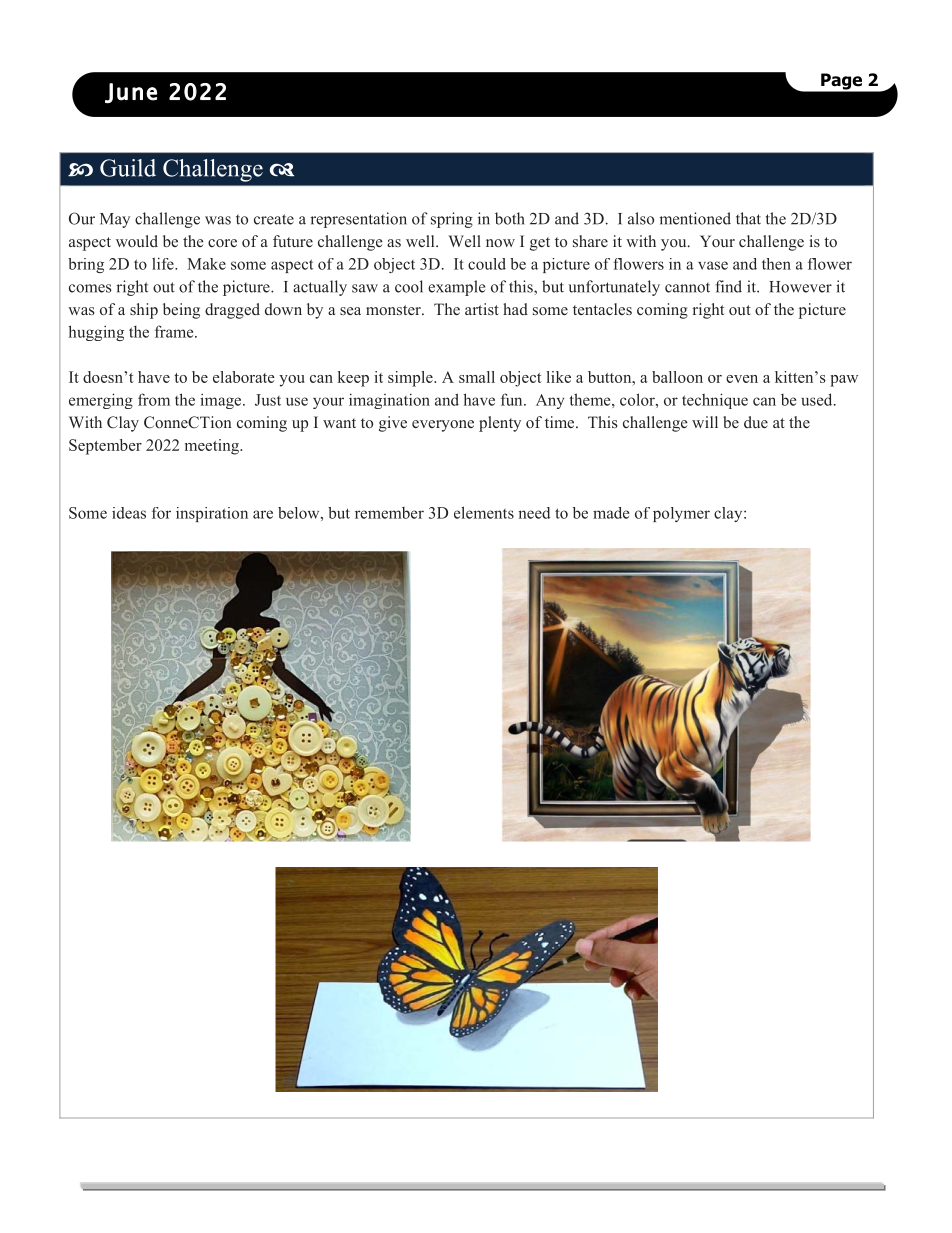  Describe the element at coordinates (477, 377) in the document. I see `small` at that location.
